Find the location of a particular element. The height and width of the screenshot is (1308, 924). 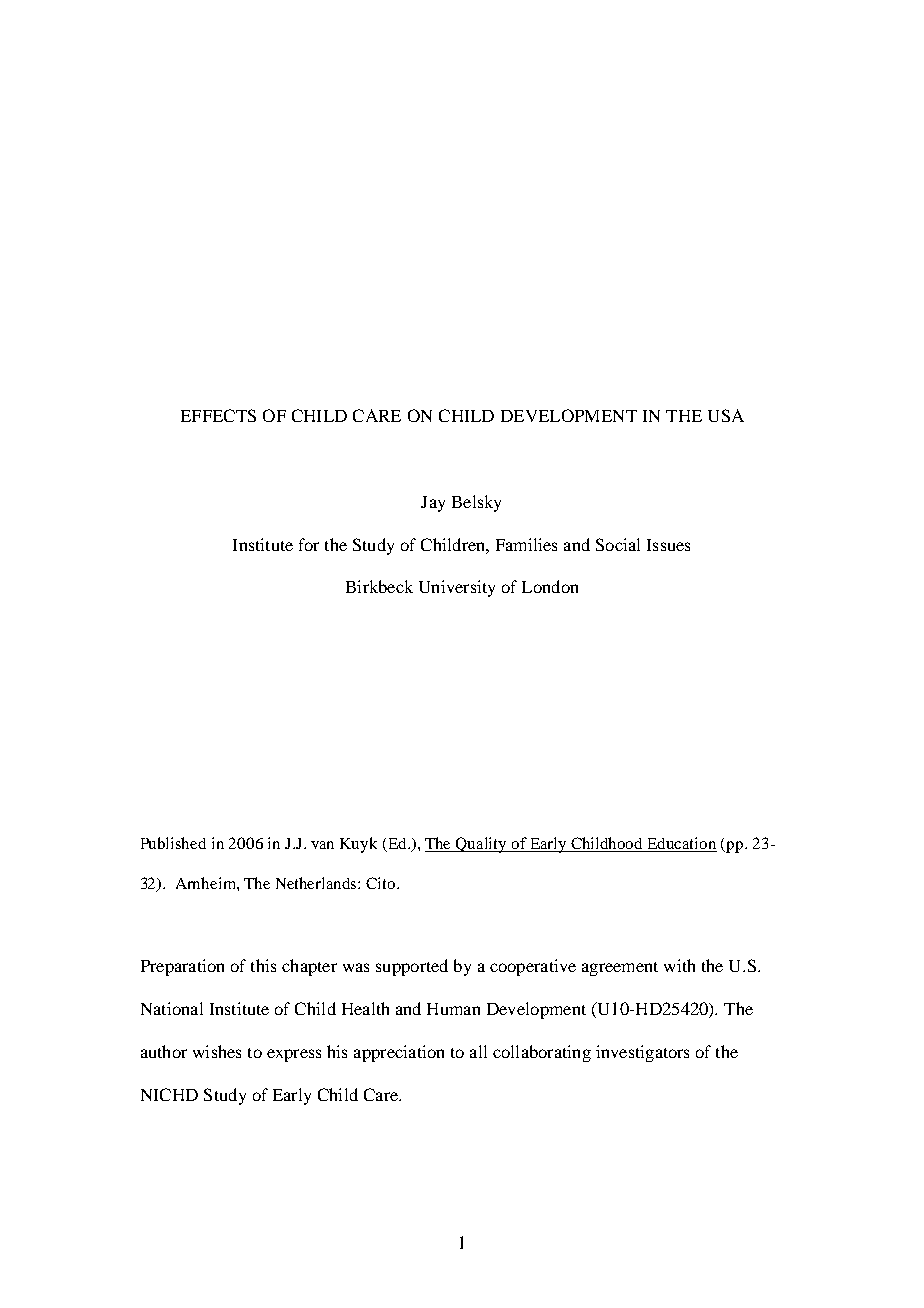

wishes is located at coordinates (217, 1051).
